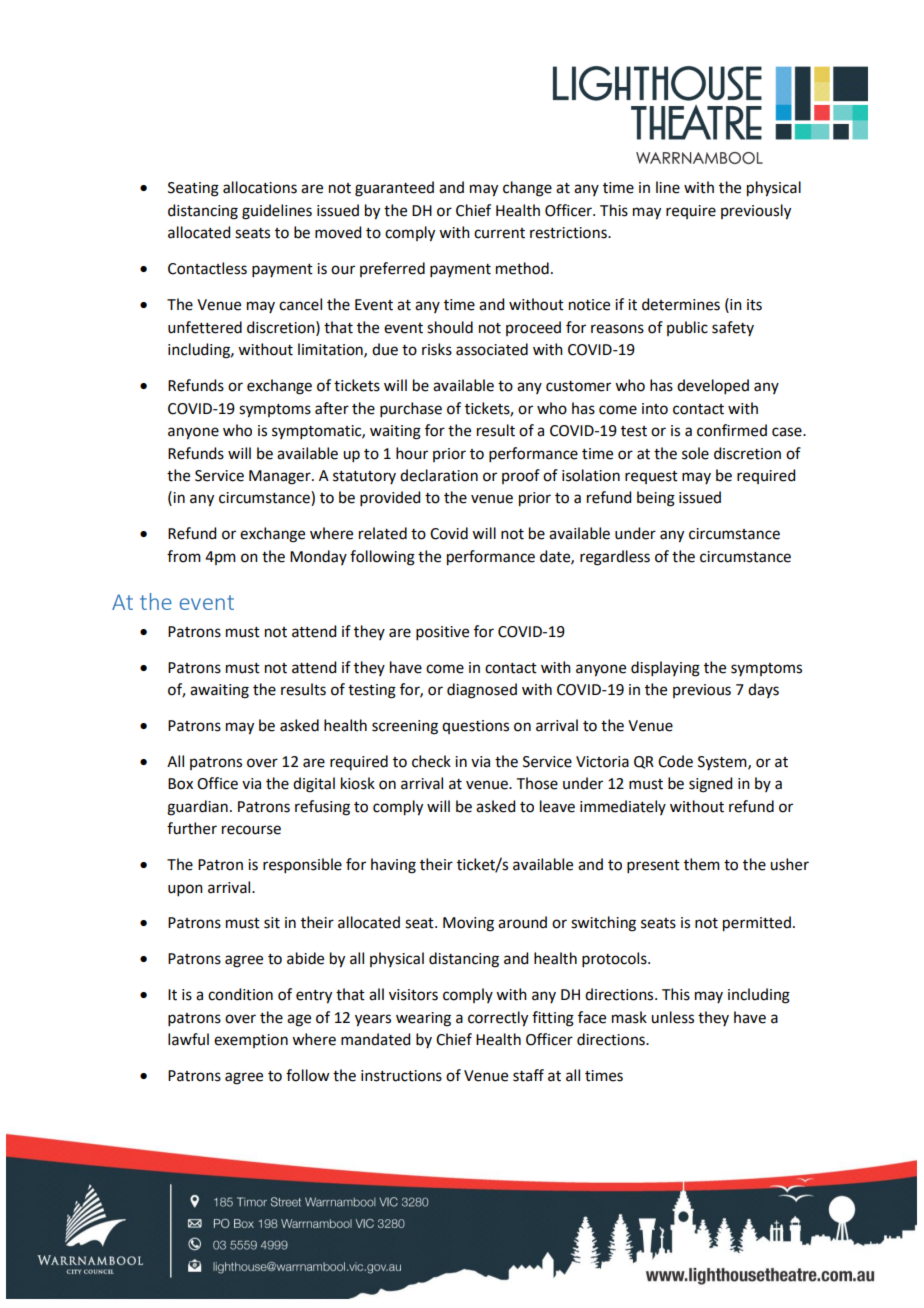 This document has height=1308, width=924. What do you see at coordinates (702, 864) in the document?
I see `them` at bounding box center [702, 864].
